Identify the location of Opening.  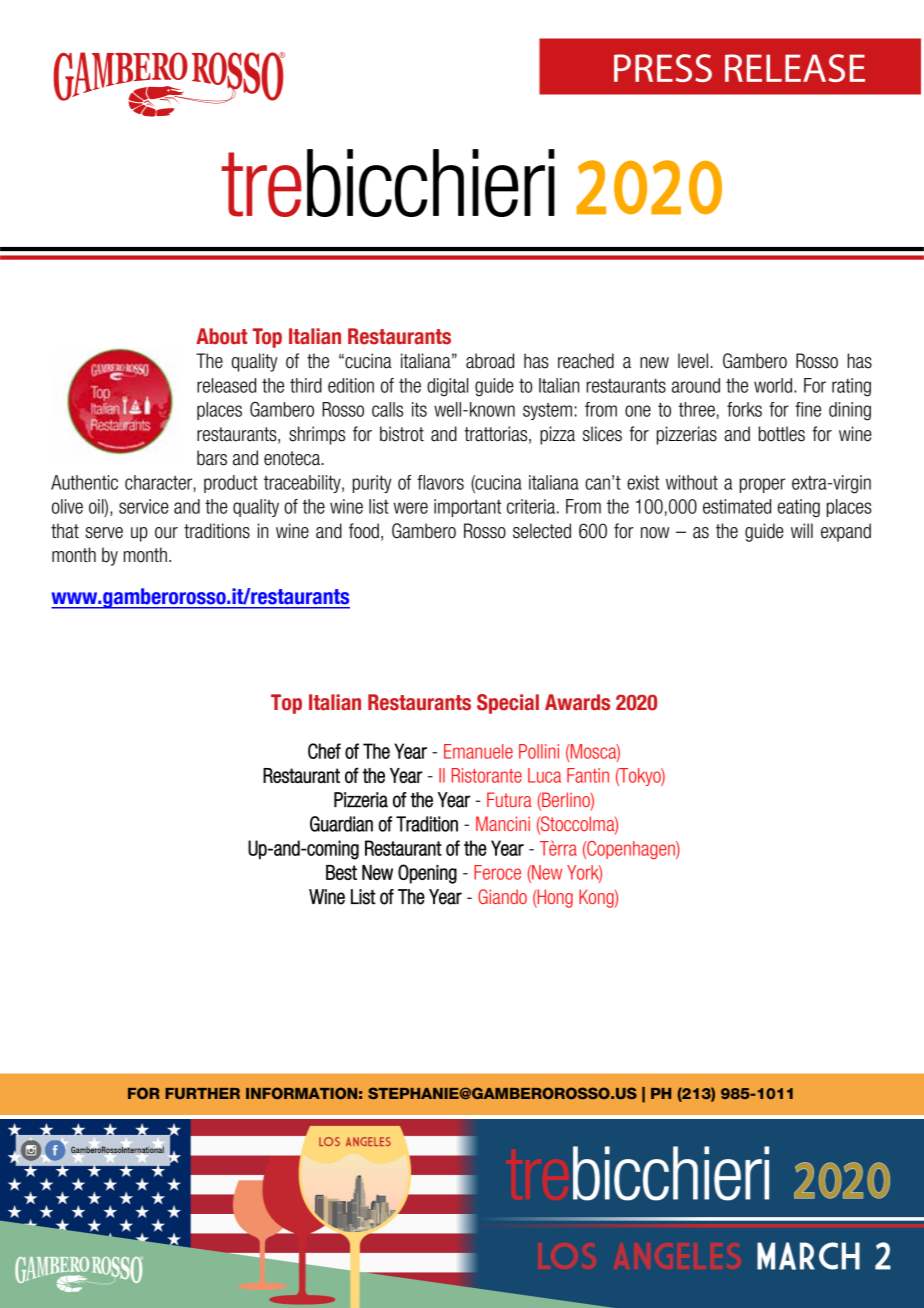
(427, 874).
